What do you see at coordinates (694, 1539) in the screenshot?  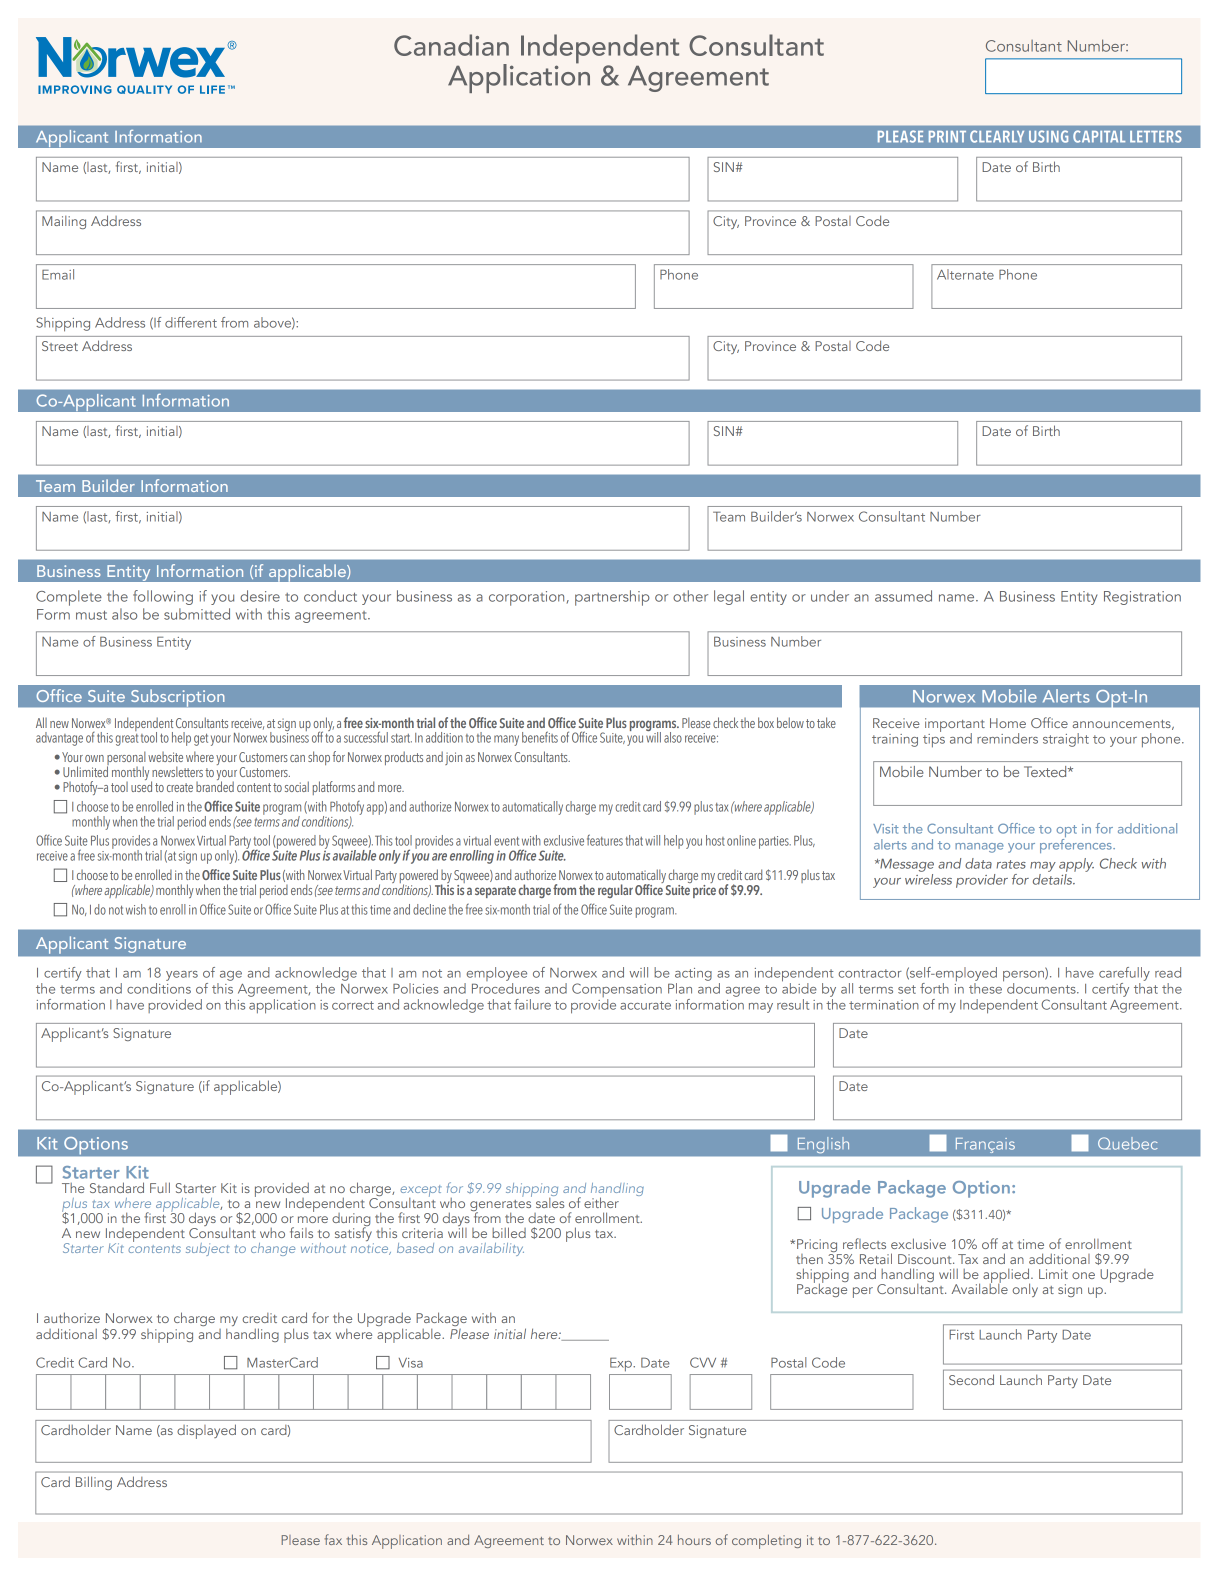 I see `hours` at bounding box center [694, 1539].
